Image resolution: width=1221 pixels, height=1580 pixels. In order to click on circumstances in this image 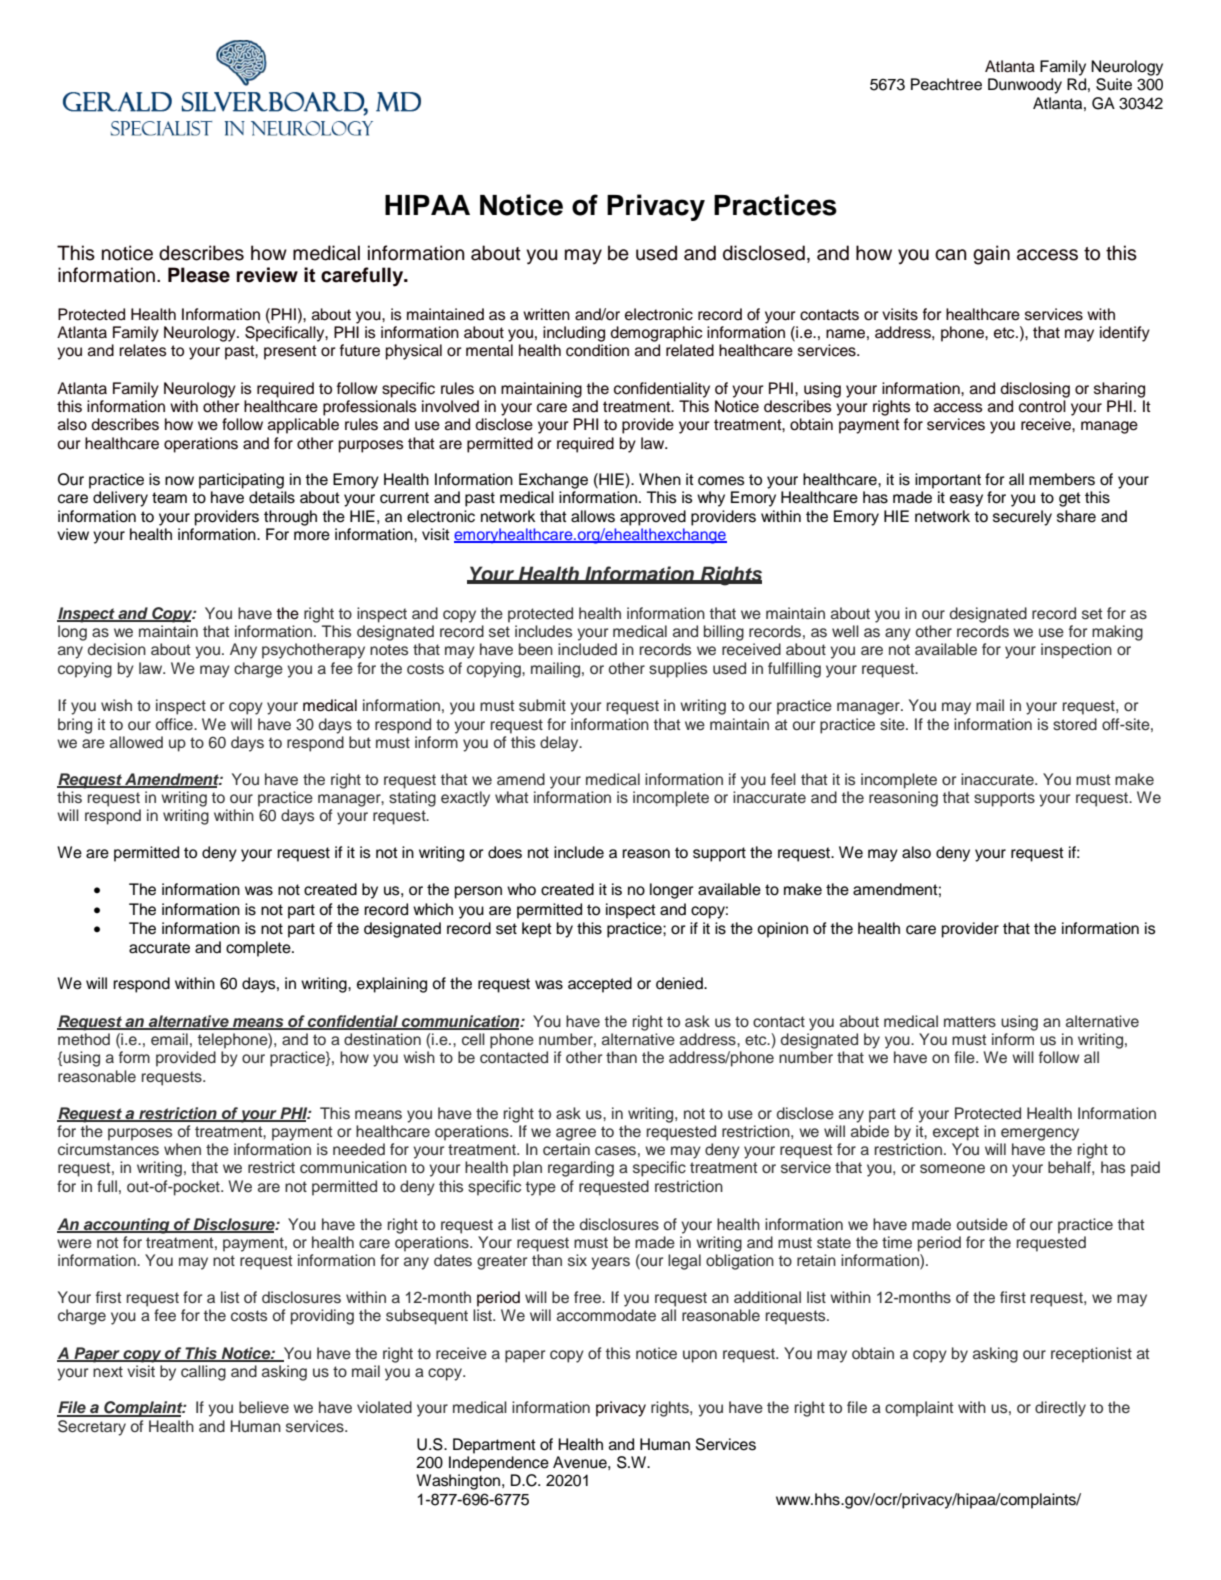, I will do `click(108, 1149)`.
